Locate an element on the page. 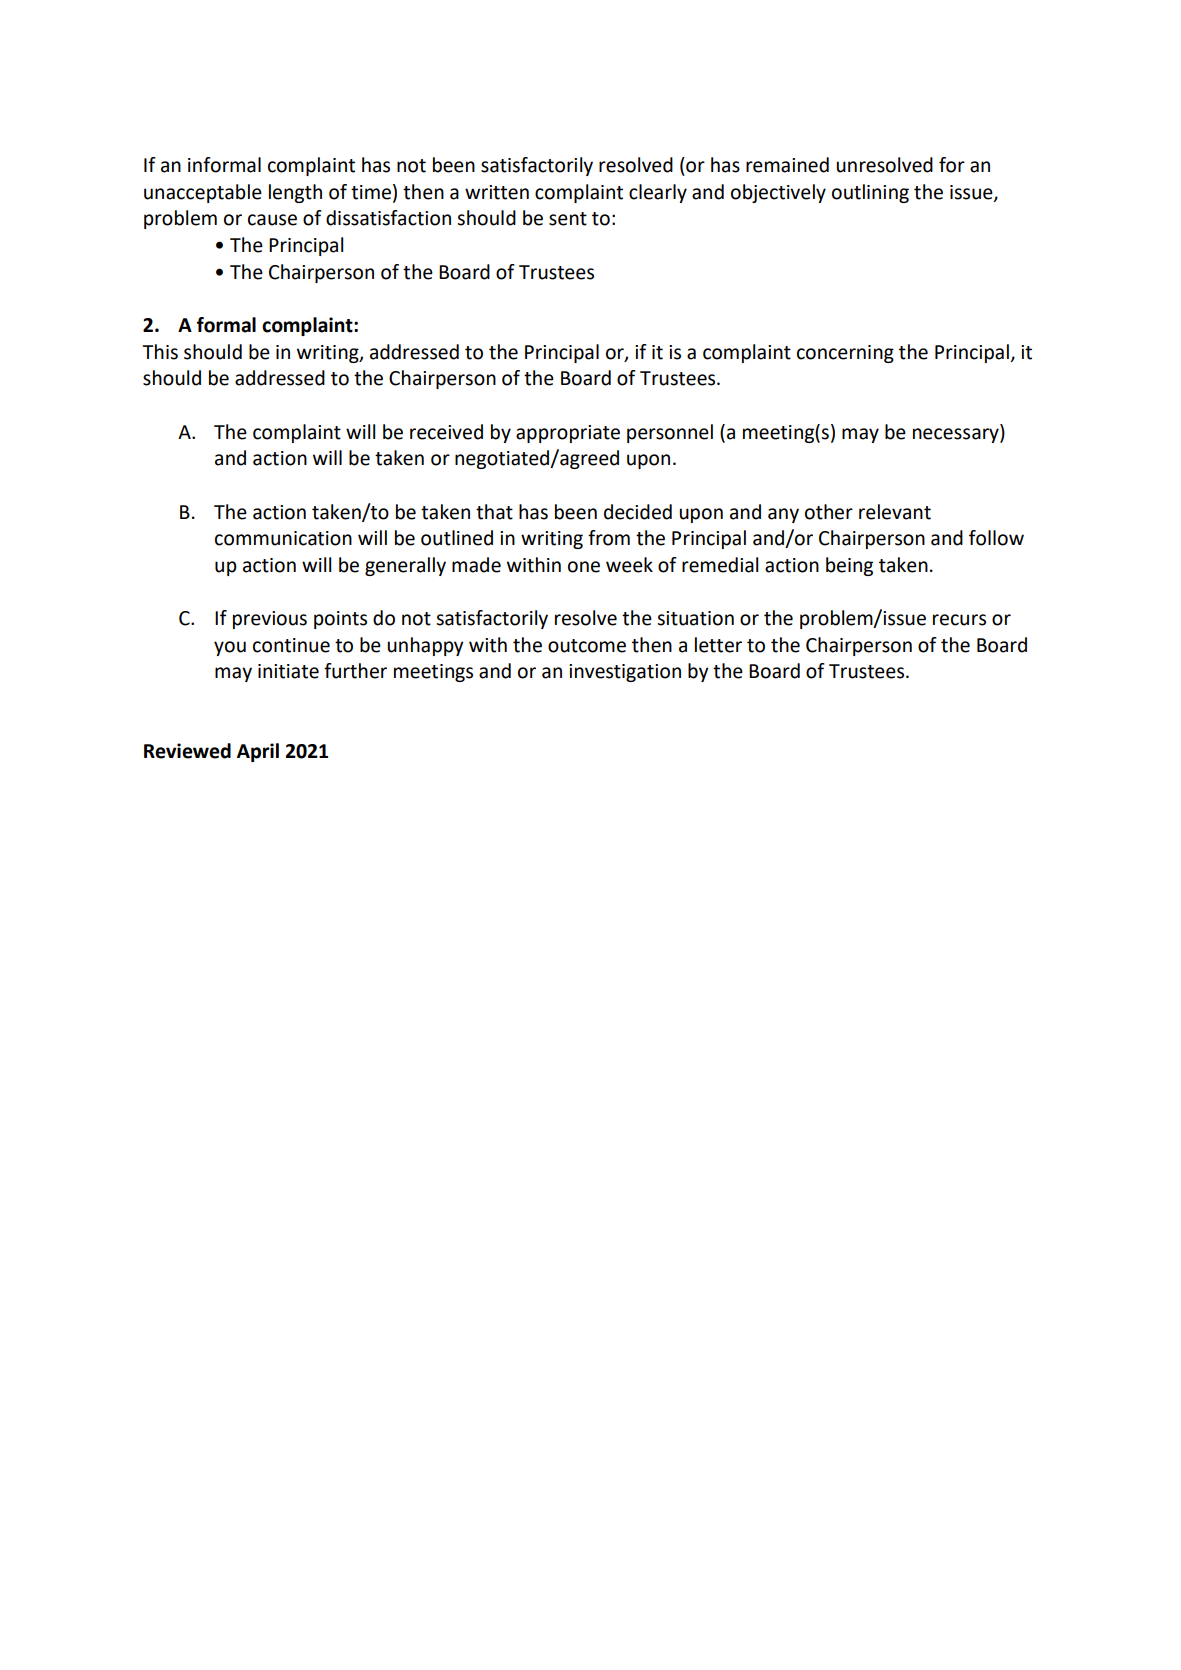  length is located at coordinates (295, 193).
